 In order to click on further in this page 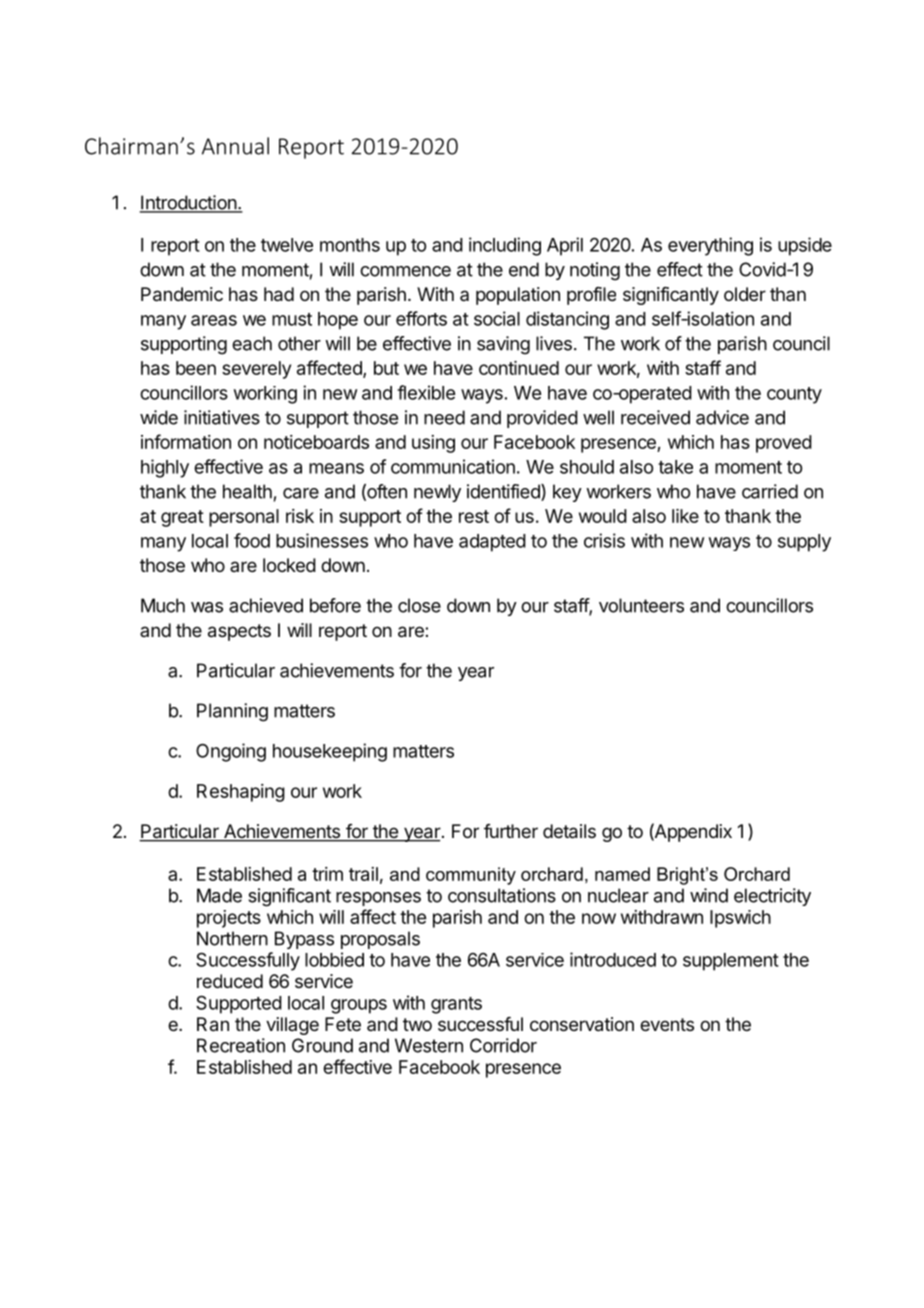, I will do `click(511, 831)`.
